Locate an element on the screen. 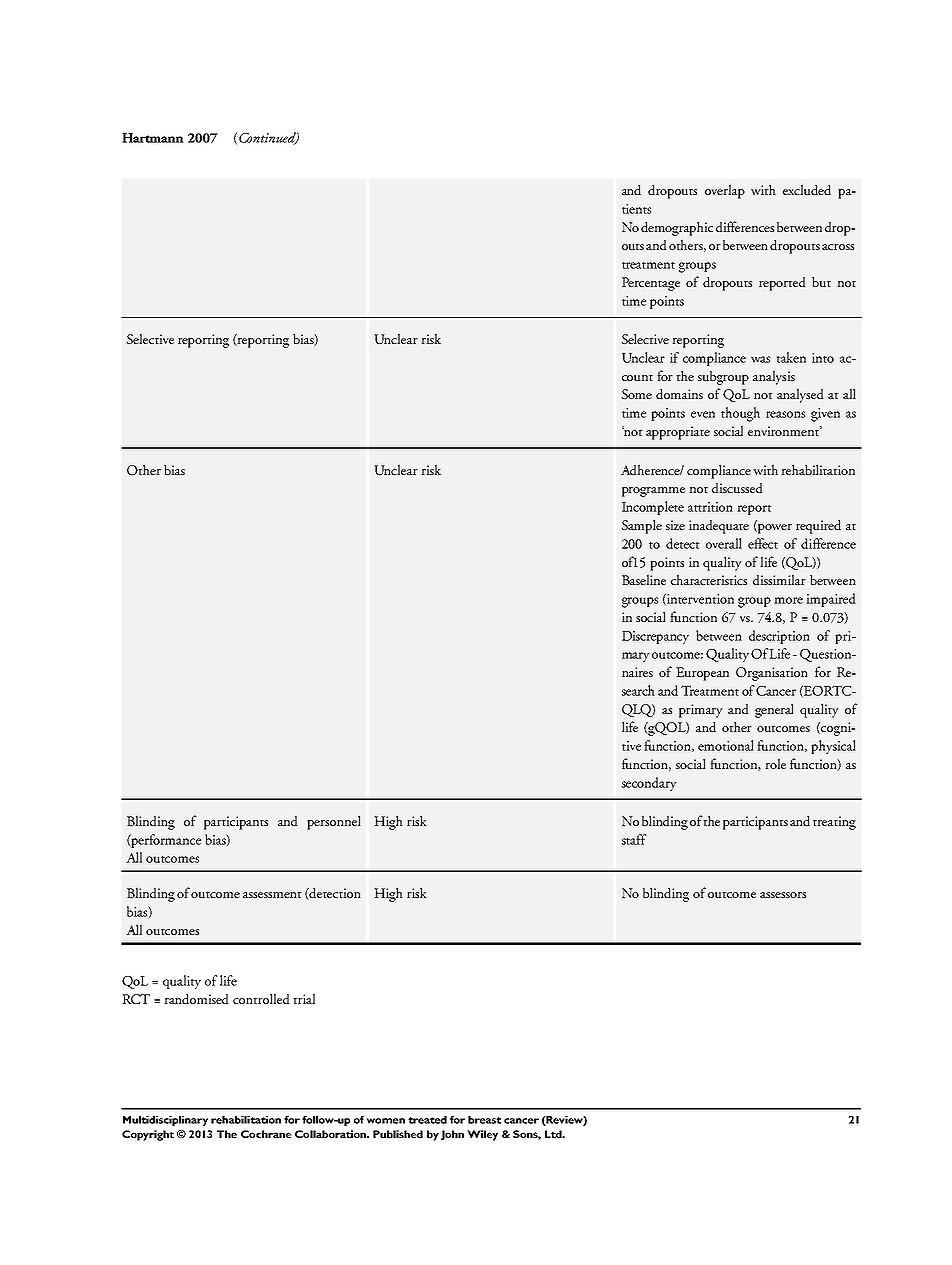  role is located at coordinates (776, 763).
